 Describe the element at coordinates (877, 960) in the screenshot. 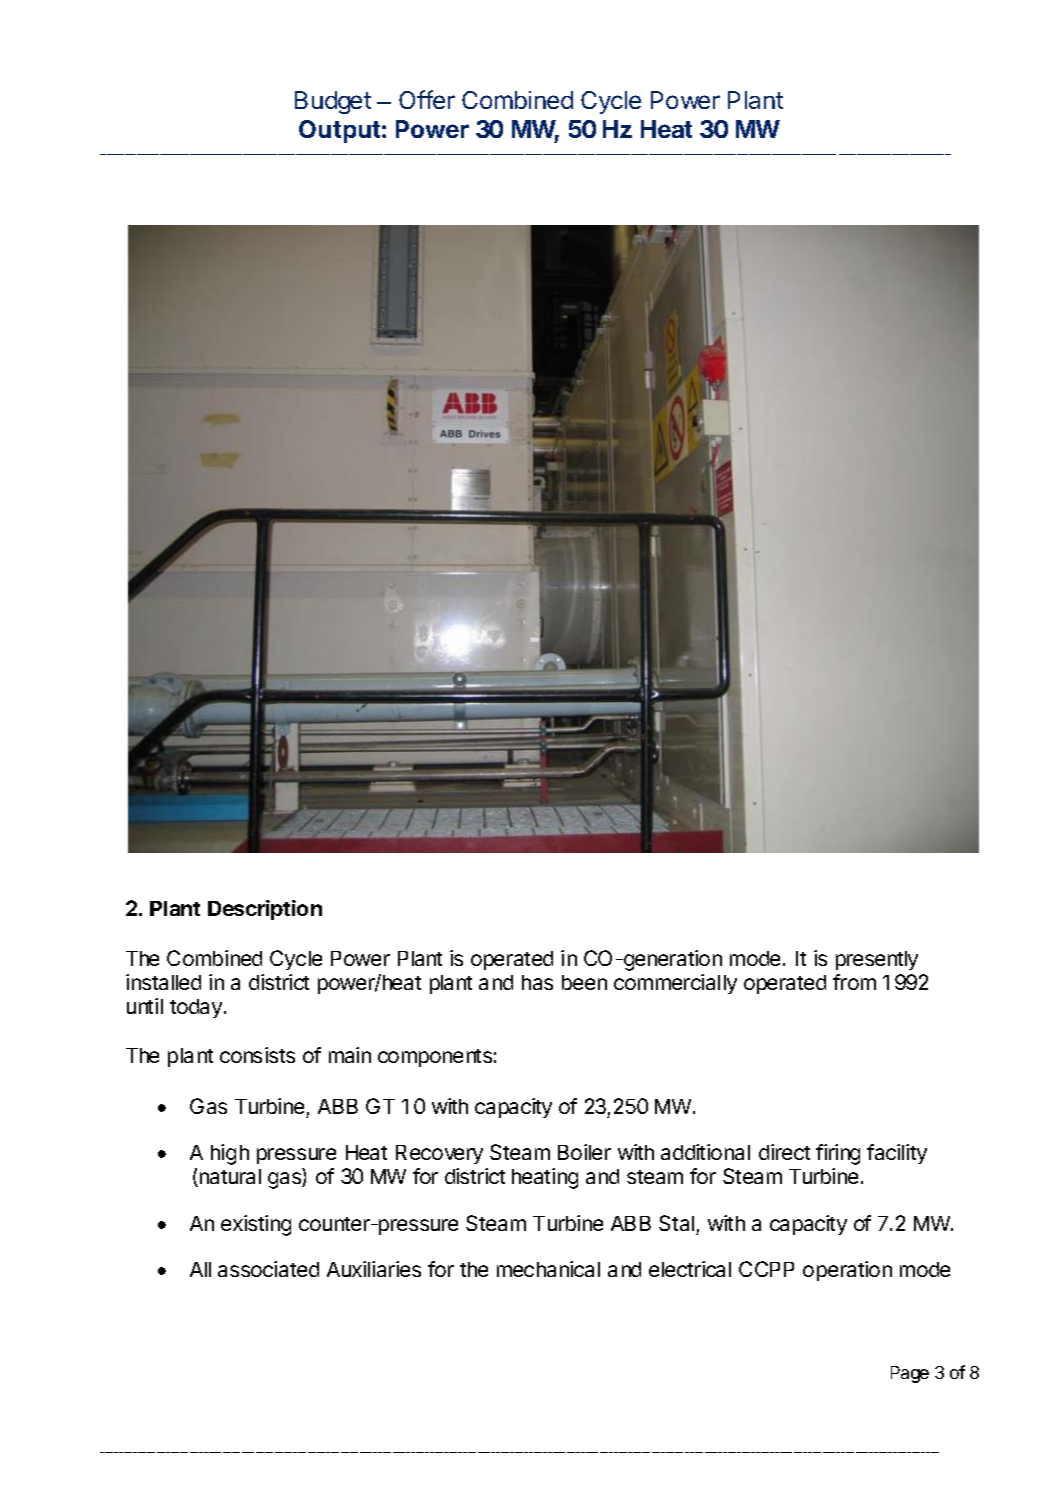

I see `presently` at that location.
